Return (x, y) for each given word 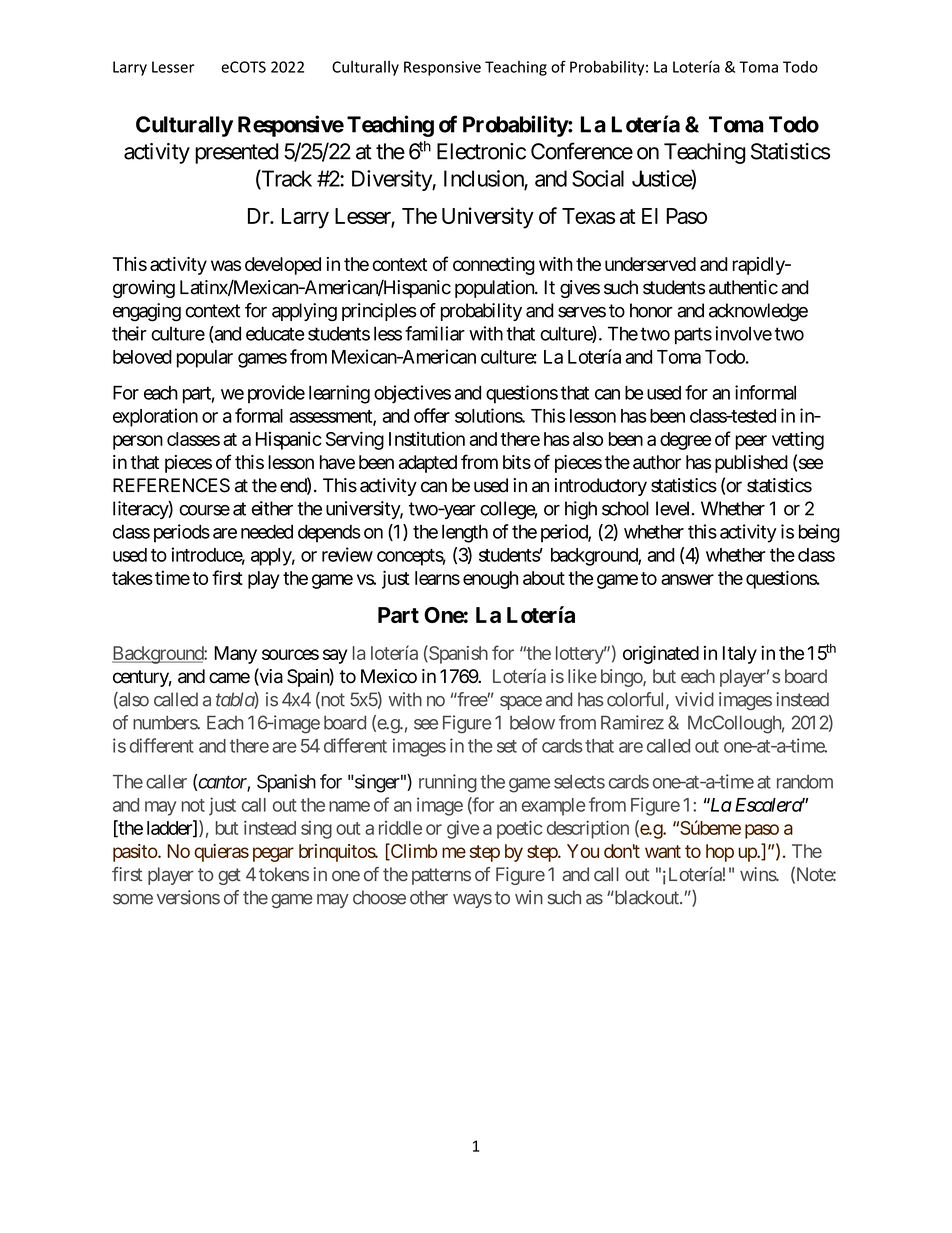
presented (236, 153)
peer (751, 442)
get (229, 876)
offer (432, 415)
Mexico (389, 676)
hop (720, 853)
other (429, 897)
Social (598, 178)
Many (235, 655)
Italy (740, 655)
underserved (650, 264)
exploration (155, 417)
